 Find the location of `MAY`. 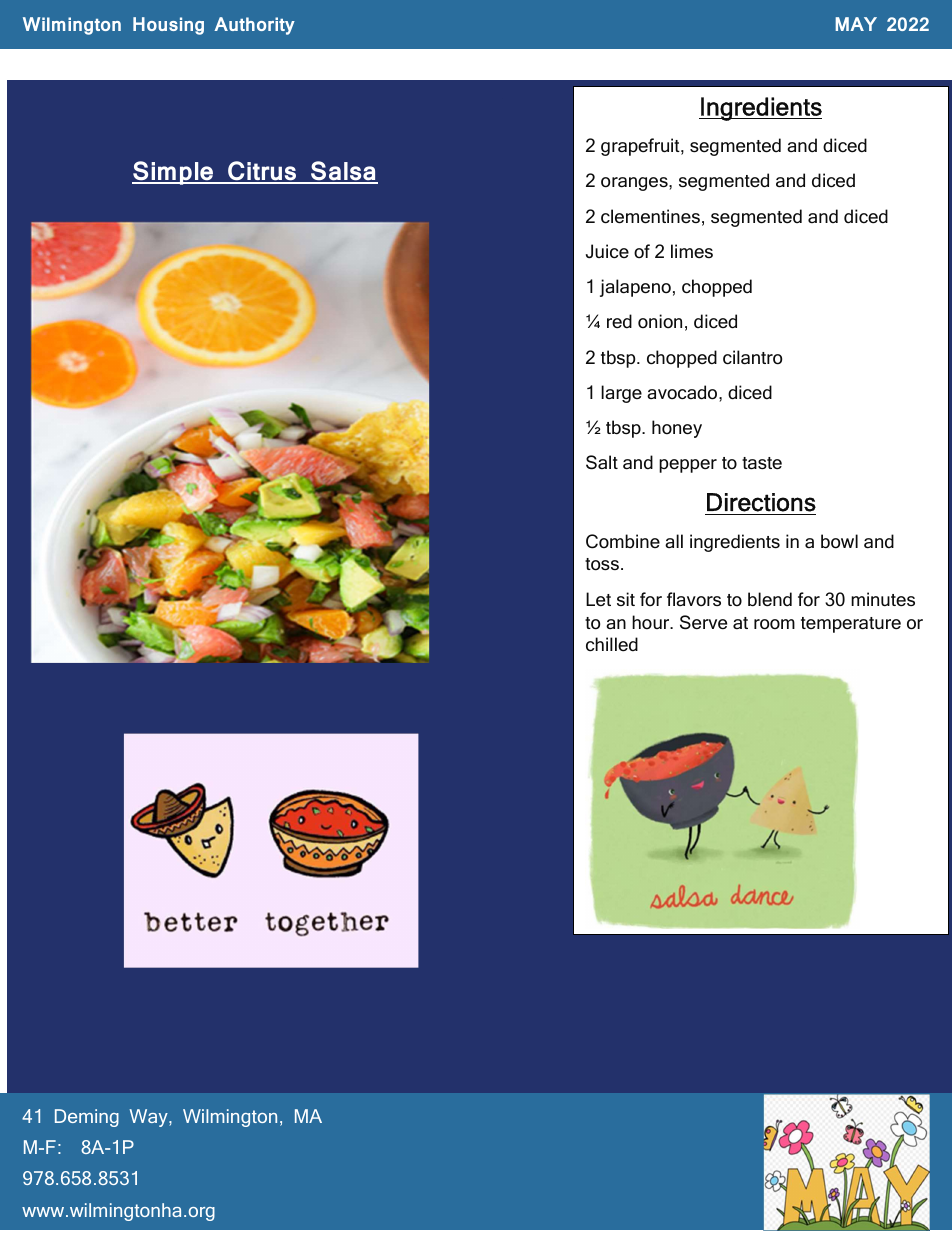

MAY is located at coordinates (856, 24).
